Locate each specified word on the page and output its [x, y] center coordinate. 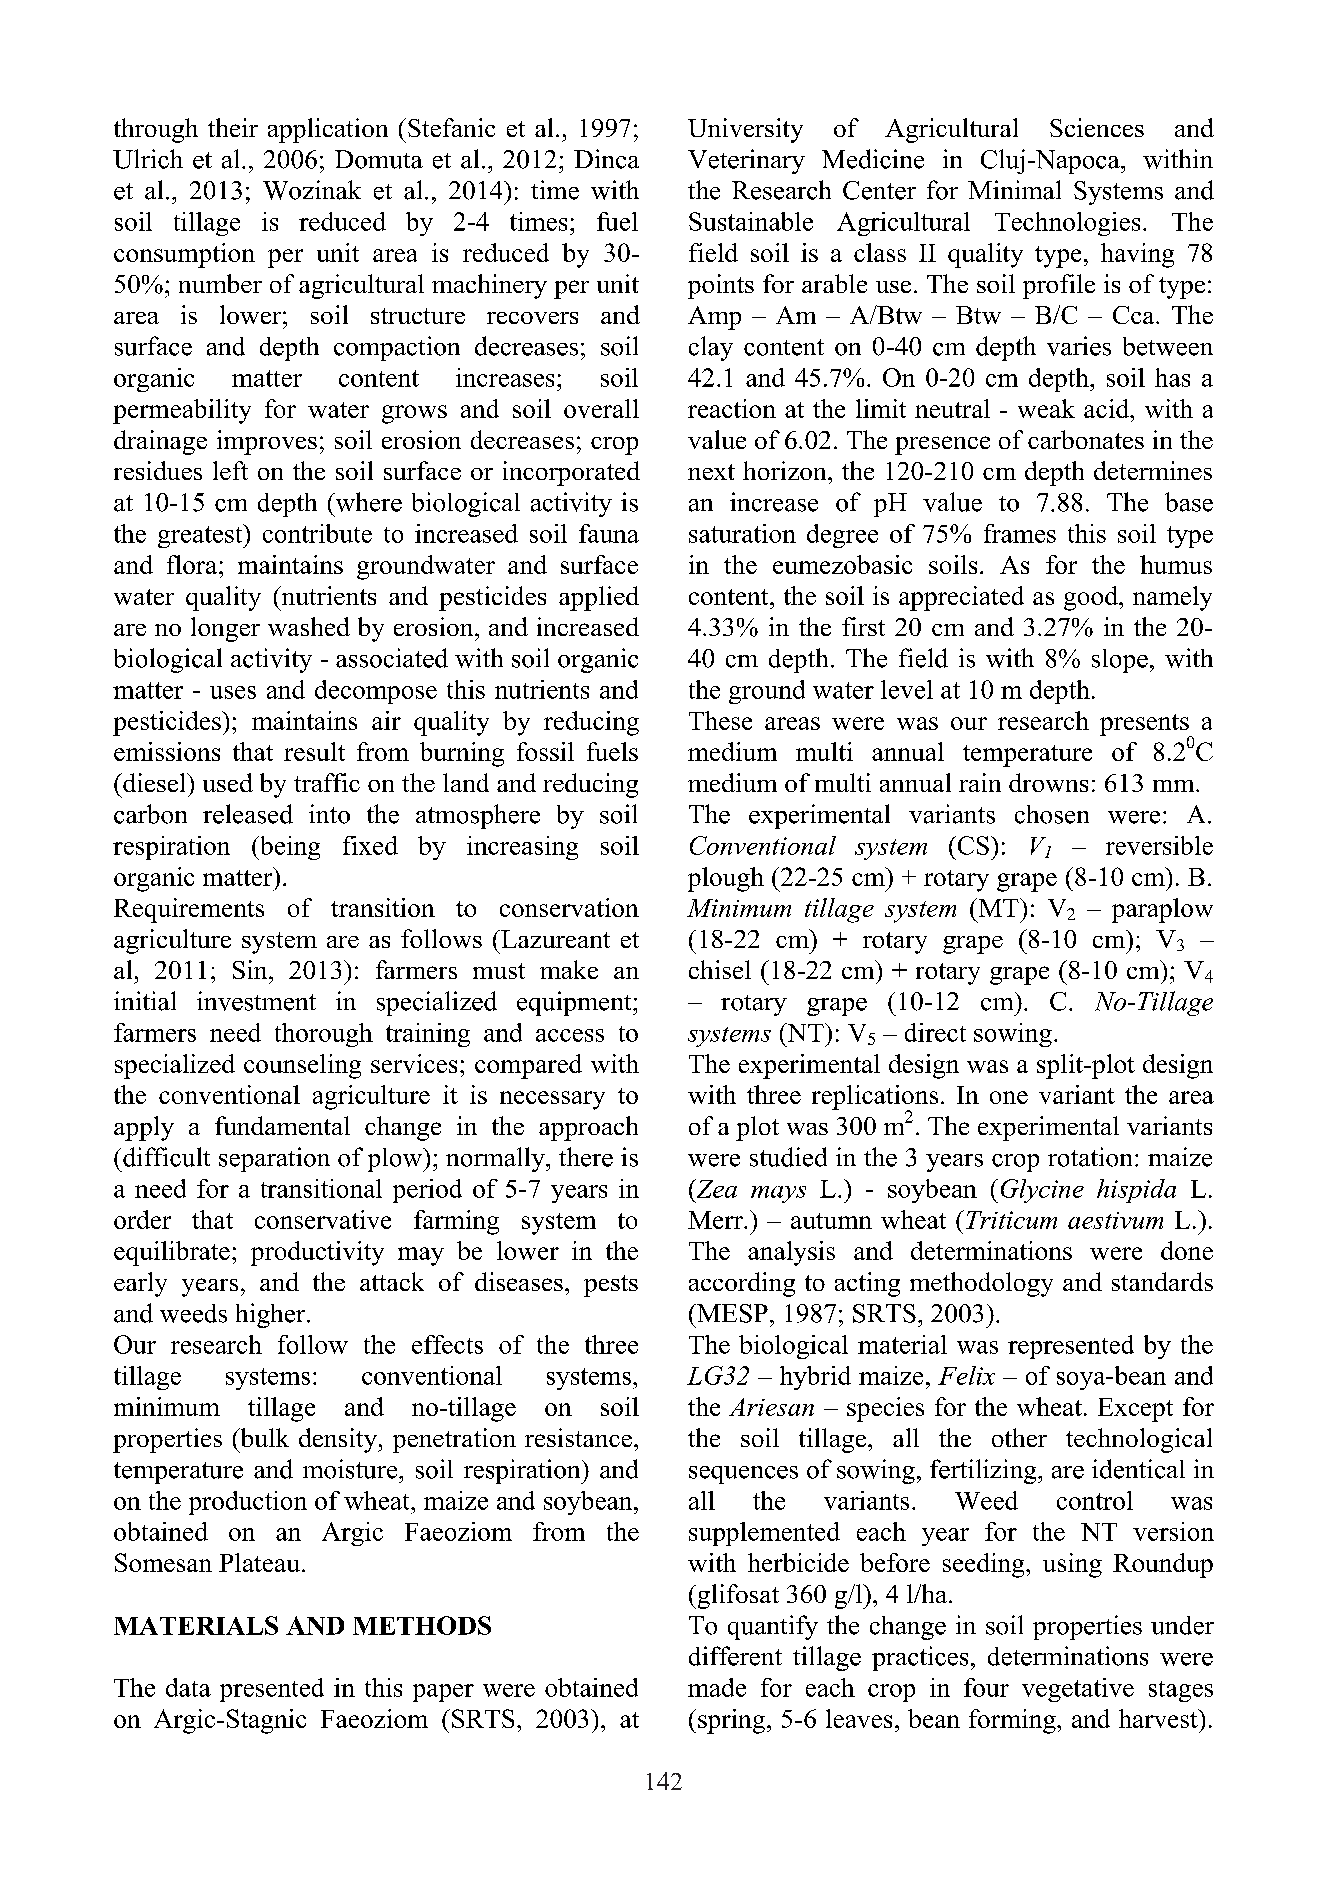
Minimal [1014, 190]
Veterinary [746, 161]
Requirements [189, 910]
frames [1020, 533]
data [188, 1687]
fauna [609, 533]
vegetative [1078, 1690]
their [233, 127]
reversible [1159, 845]
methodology [981, 1284]
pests [611, 1286]
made [717, 1687]
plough [726, 879]
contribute [317, 533]
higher [272, 1315]
